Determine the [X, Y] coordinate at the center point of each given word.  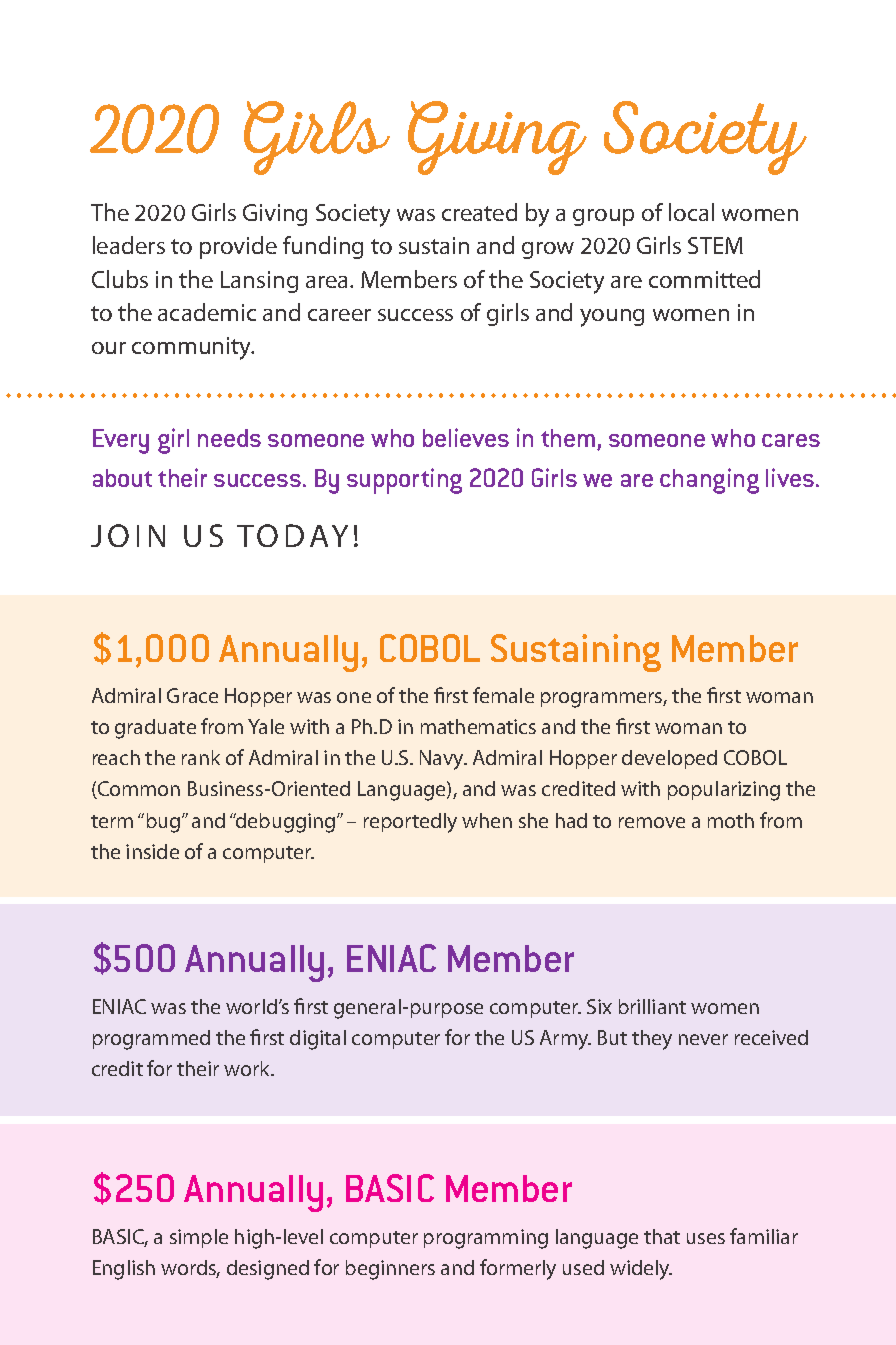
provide [238, 247]
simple [199, 1238]
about [122, 478]
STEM [715, 245]
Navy [443, 760]
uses [706, 1238]
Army [565, 1040]
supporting [404, 481]
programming [486, 1239]
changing [709, 481]
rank [201, 757]
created [479, 212]
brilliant [652, 1006]
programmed [151, 1040]
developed [669, 759]
